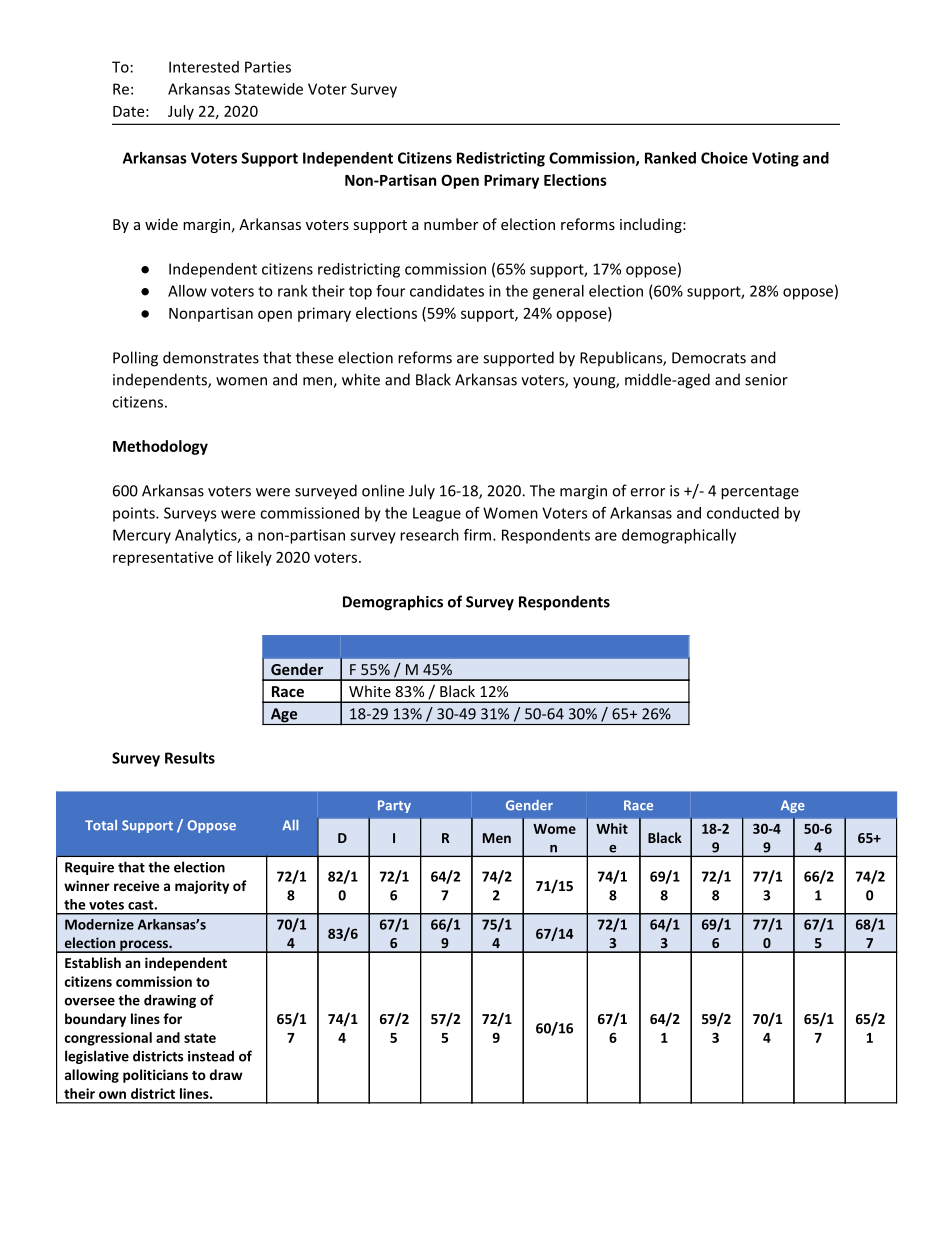 The width and height of the screenshot is (952, 1233). What do you see at coordinates (679, 536) in the screenshot?
I see `demographically` at bounding box center [679, 536].
